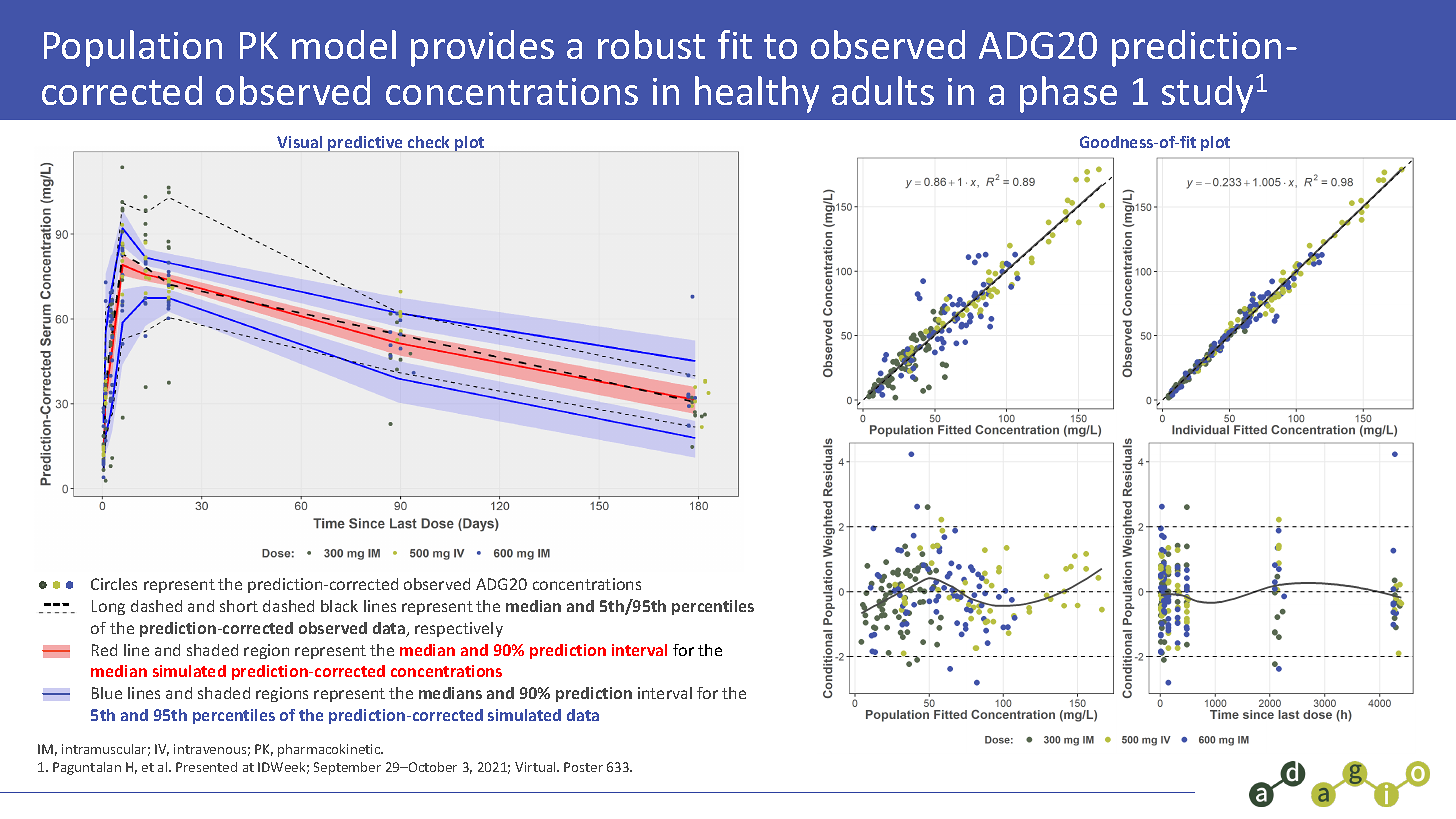 This page has width=1456, height=819. Describe the element at coordinates (583, 767) in the page. I see `Poster` at that location.
